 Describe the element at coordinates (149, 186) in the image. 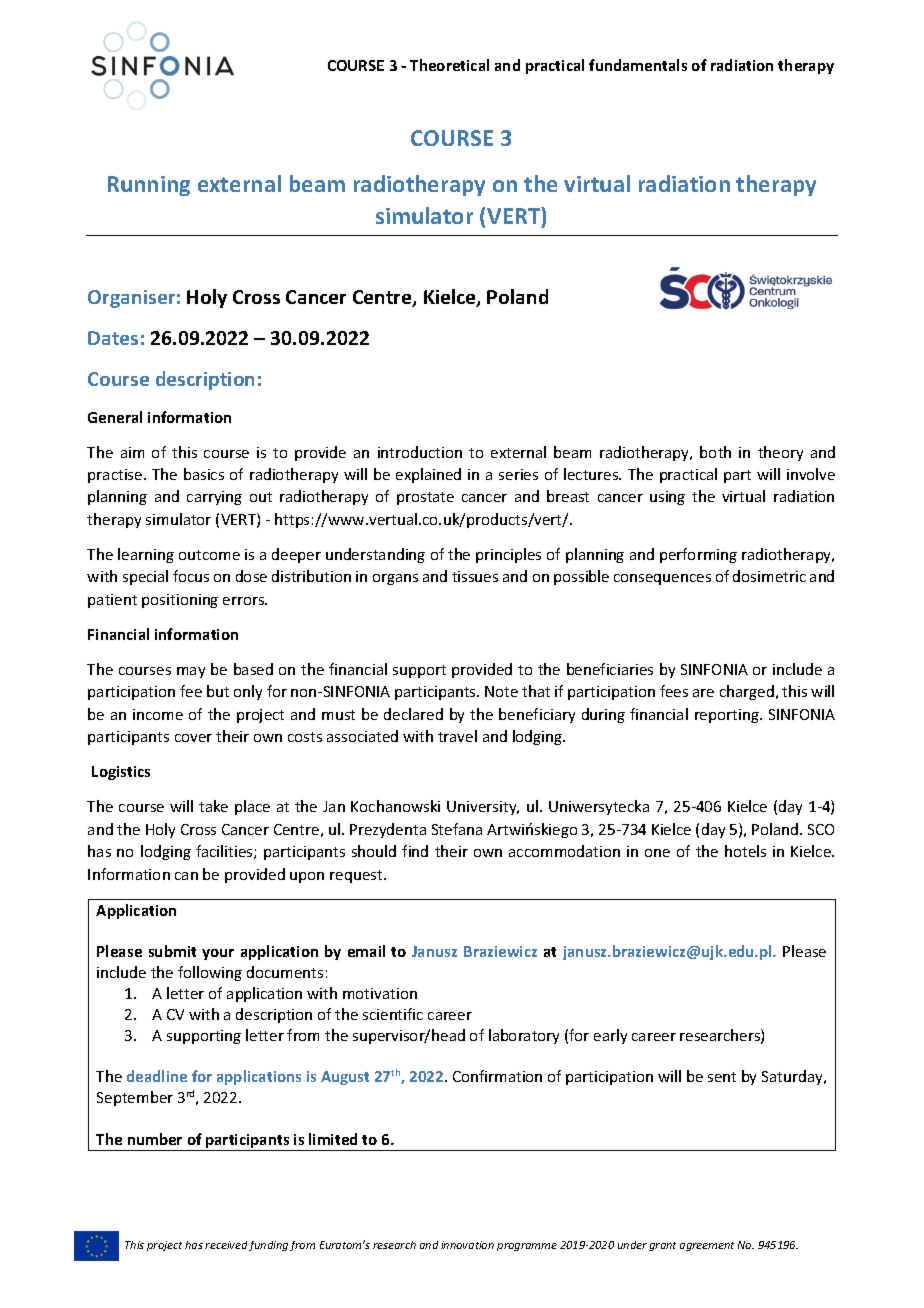

I see `Running` at that location.
